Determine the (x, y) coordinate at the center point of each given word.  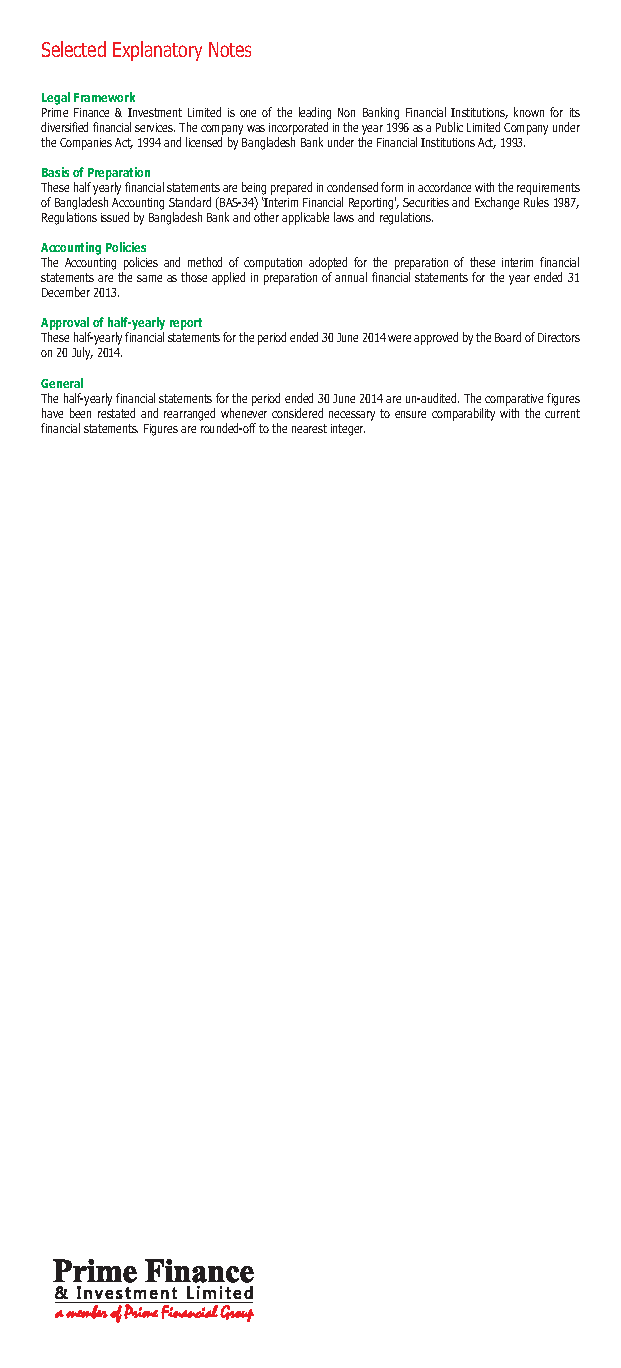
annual (351, 277)
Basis (55, 172)
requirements (548, 190)
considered (297, 413)
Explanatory (157, 51)
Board (508, 337)
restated (116, 413)
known (529, 112)
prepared (291, 188)
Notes (230, 49)
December (66, 292)
